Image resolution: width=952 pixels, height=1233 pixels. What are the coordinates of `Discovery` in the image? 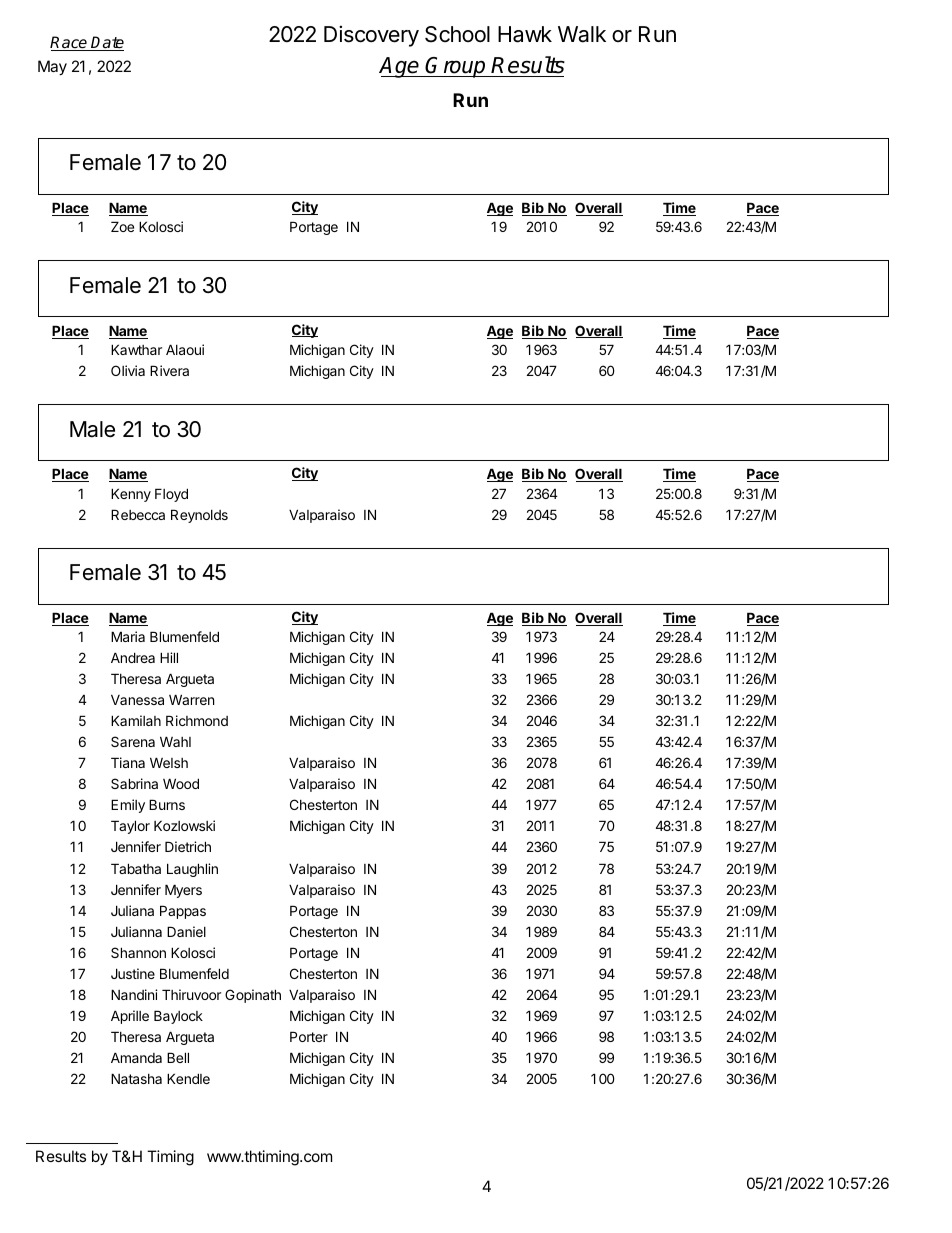 It's located at (371, 36).
